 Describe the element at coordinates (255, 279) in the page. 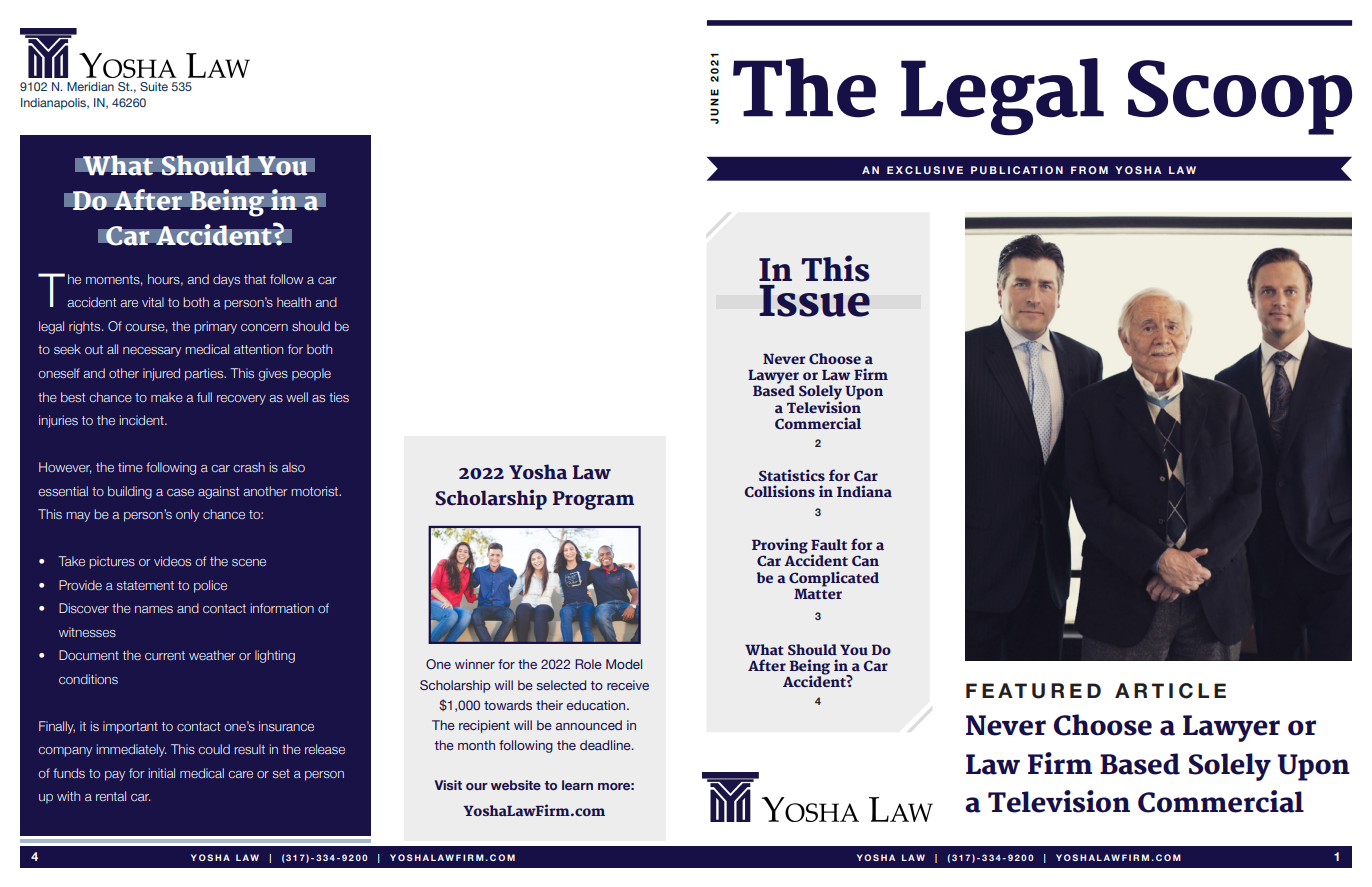

I see `that` at that location.
